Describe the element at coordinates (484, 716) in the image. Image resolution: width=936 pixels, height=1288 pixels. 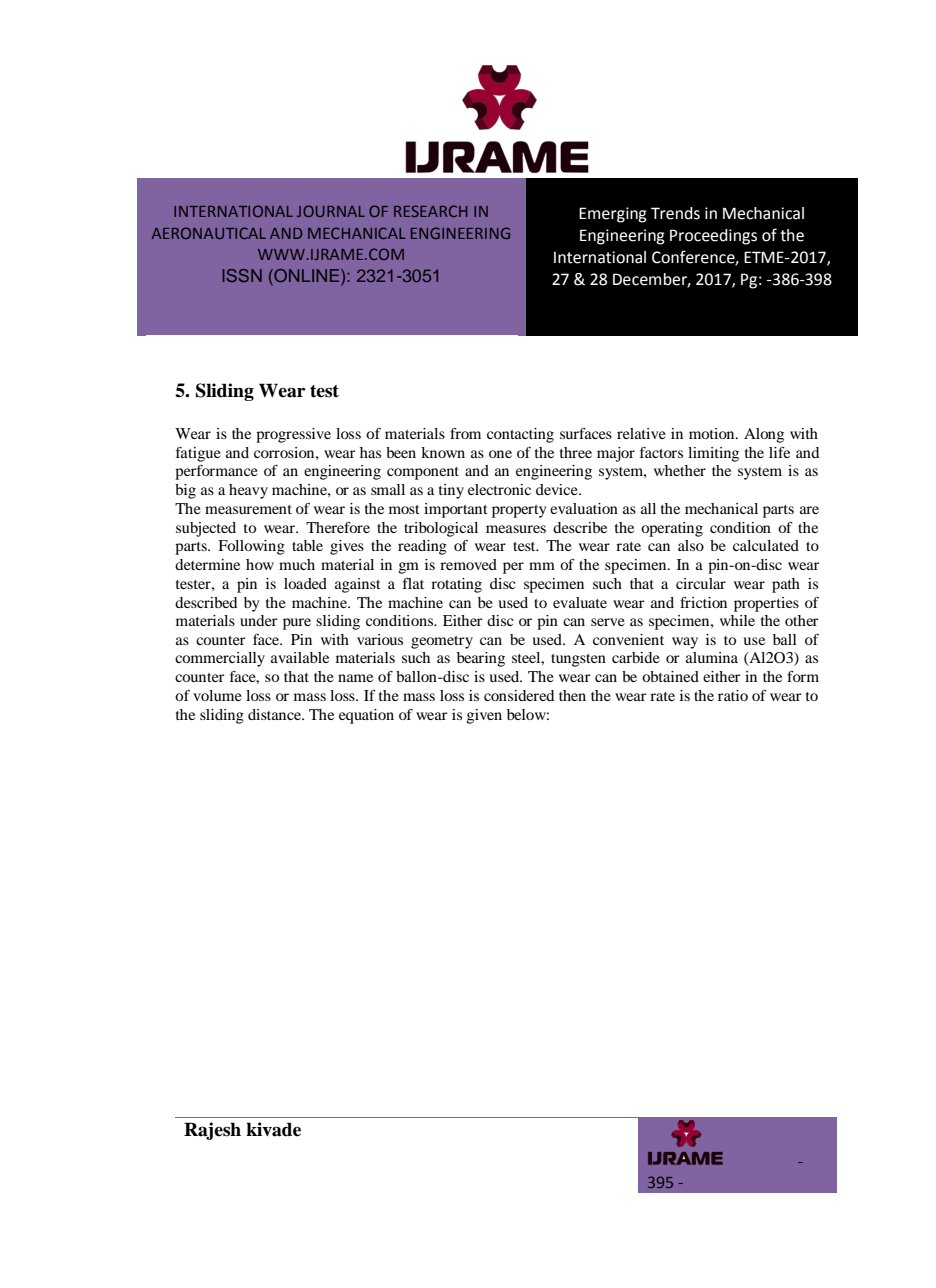
I see `given` at that location.
